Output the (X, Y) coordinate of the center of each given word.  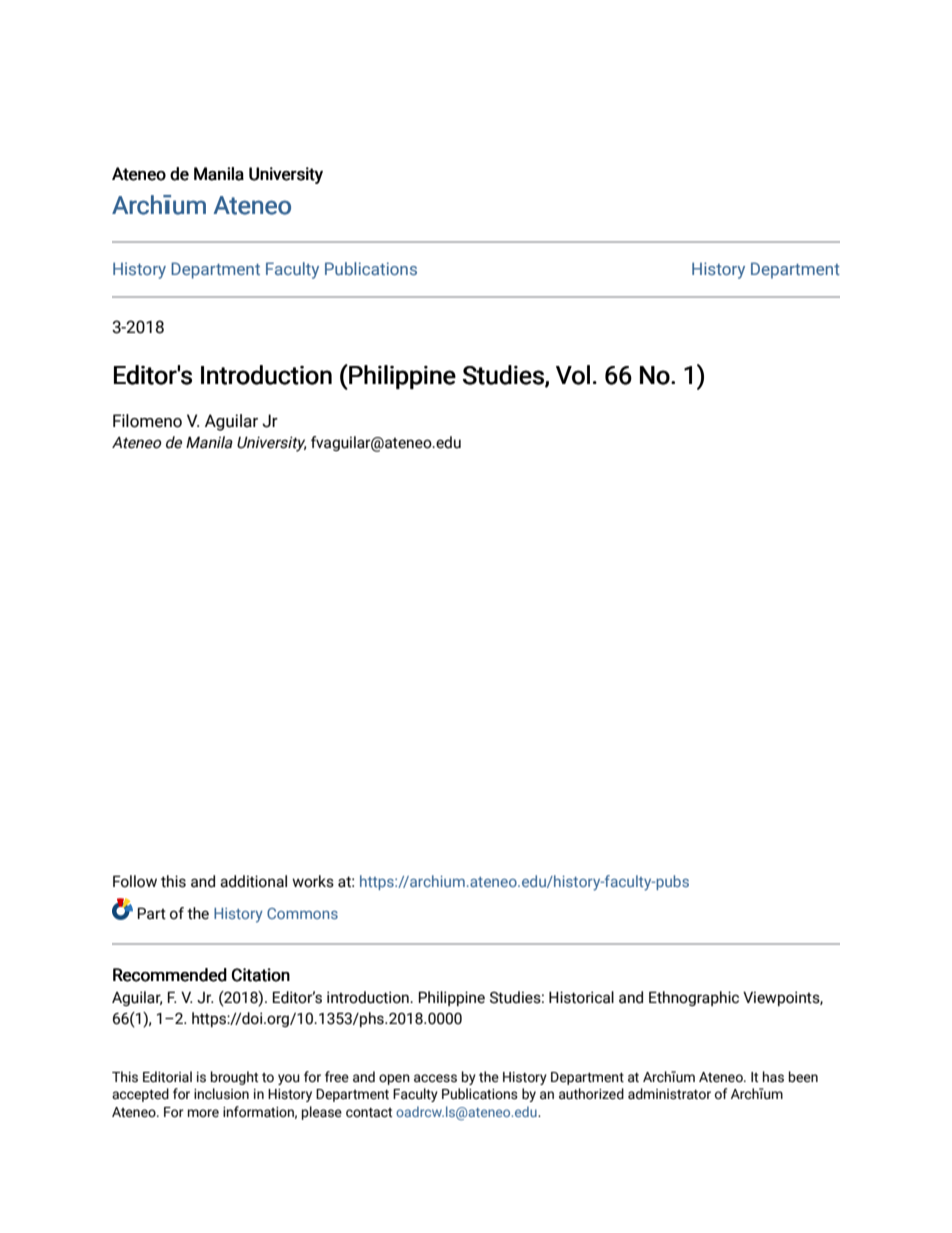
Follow (135, 881)
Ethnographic (694, 998)
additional (253, 881)
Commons (302, 913)
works (313, 881)
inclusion (221, 1094)
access (435, 1078)
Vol (573, 375)
